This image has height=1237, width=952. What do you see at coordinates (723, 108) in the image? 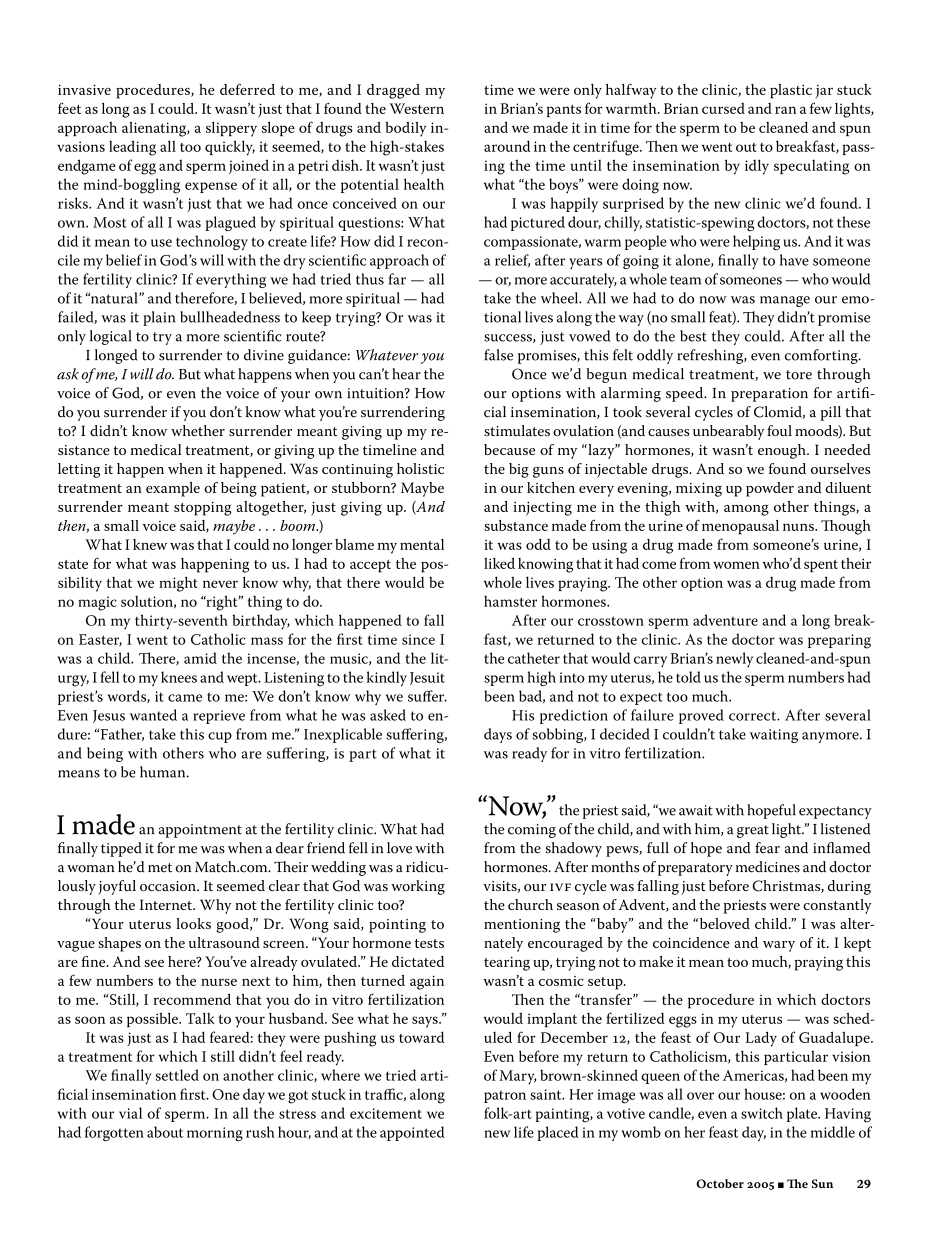
I see `cursed` at bounding box center [723, 108].
